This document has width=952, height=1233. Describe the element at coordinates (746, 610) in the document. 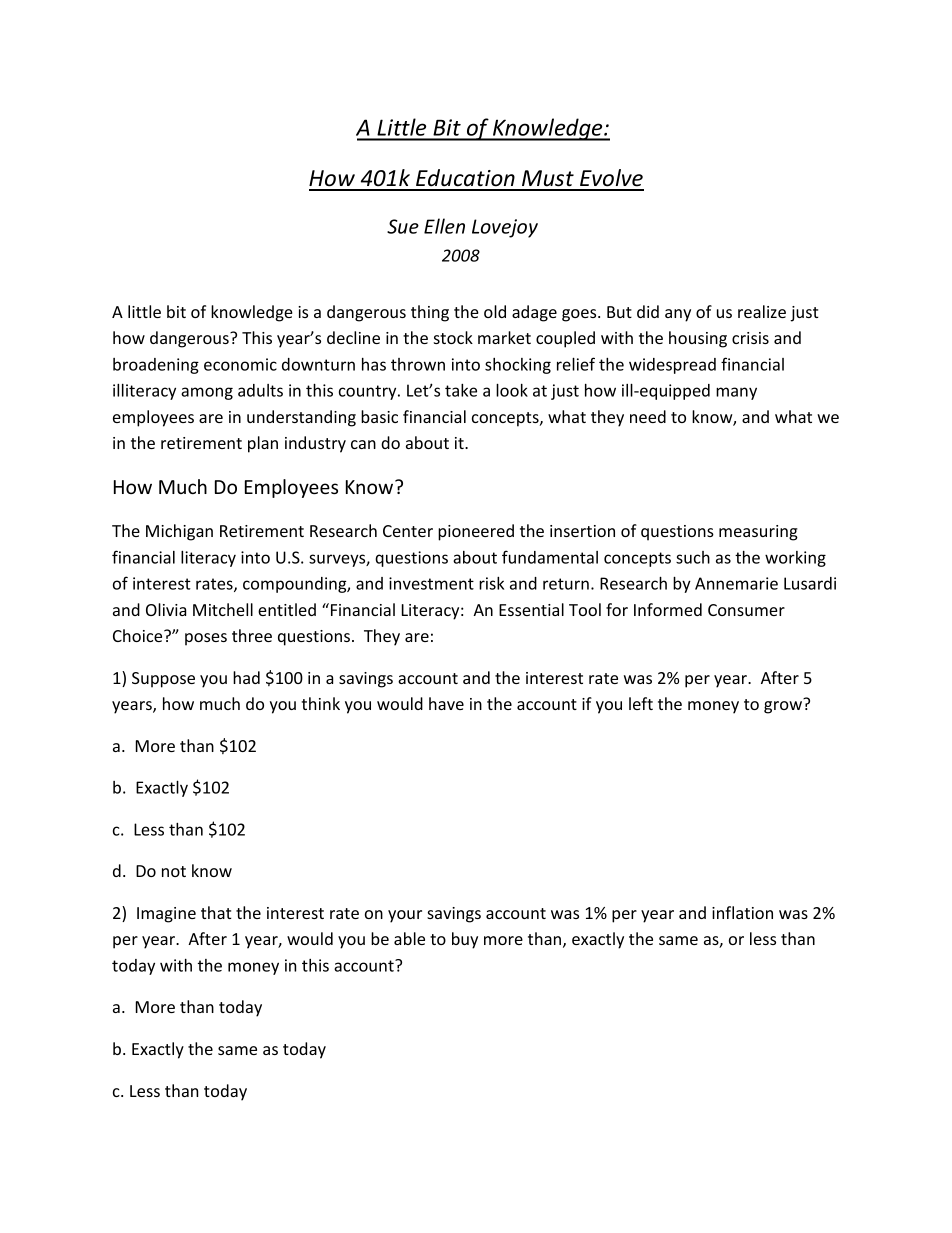

I see `Consumer` at that location.
